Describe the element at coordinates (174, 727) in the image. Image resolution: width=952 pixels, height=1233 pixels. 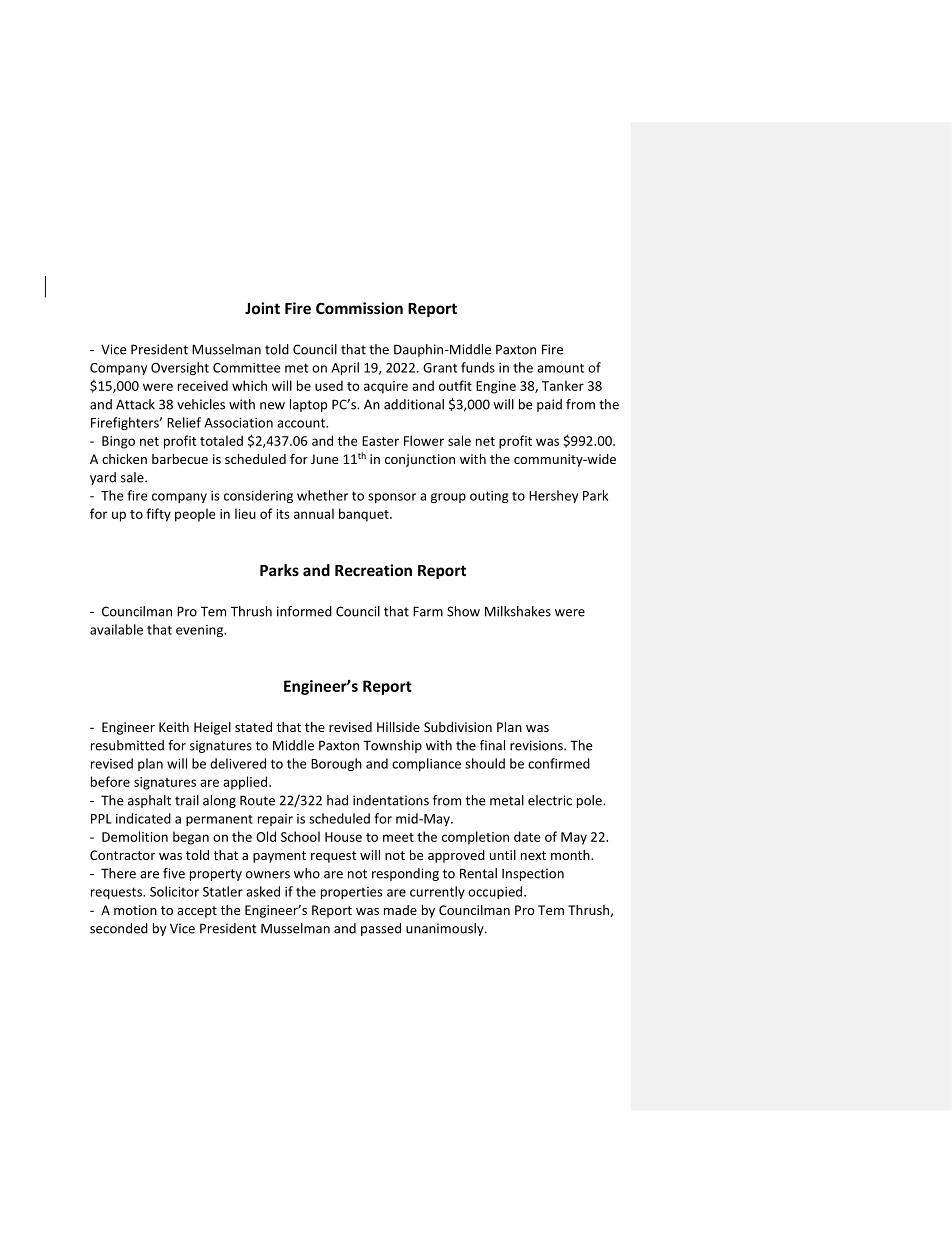
I see `Keith` at that location.
